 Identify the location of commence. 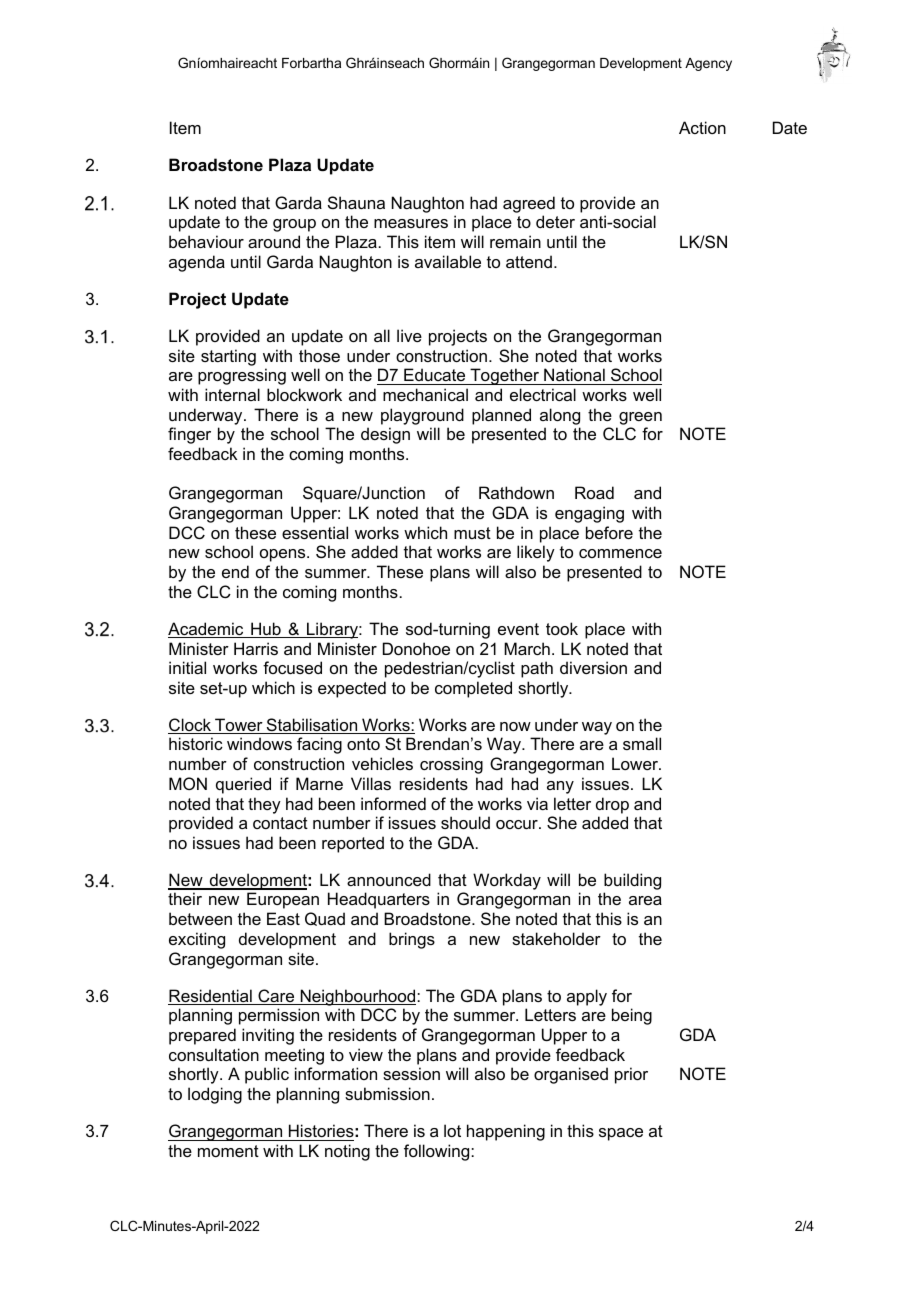
(620, 553).
